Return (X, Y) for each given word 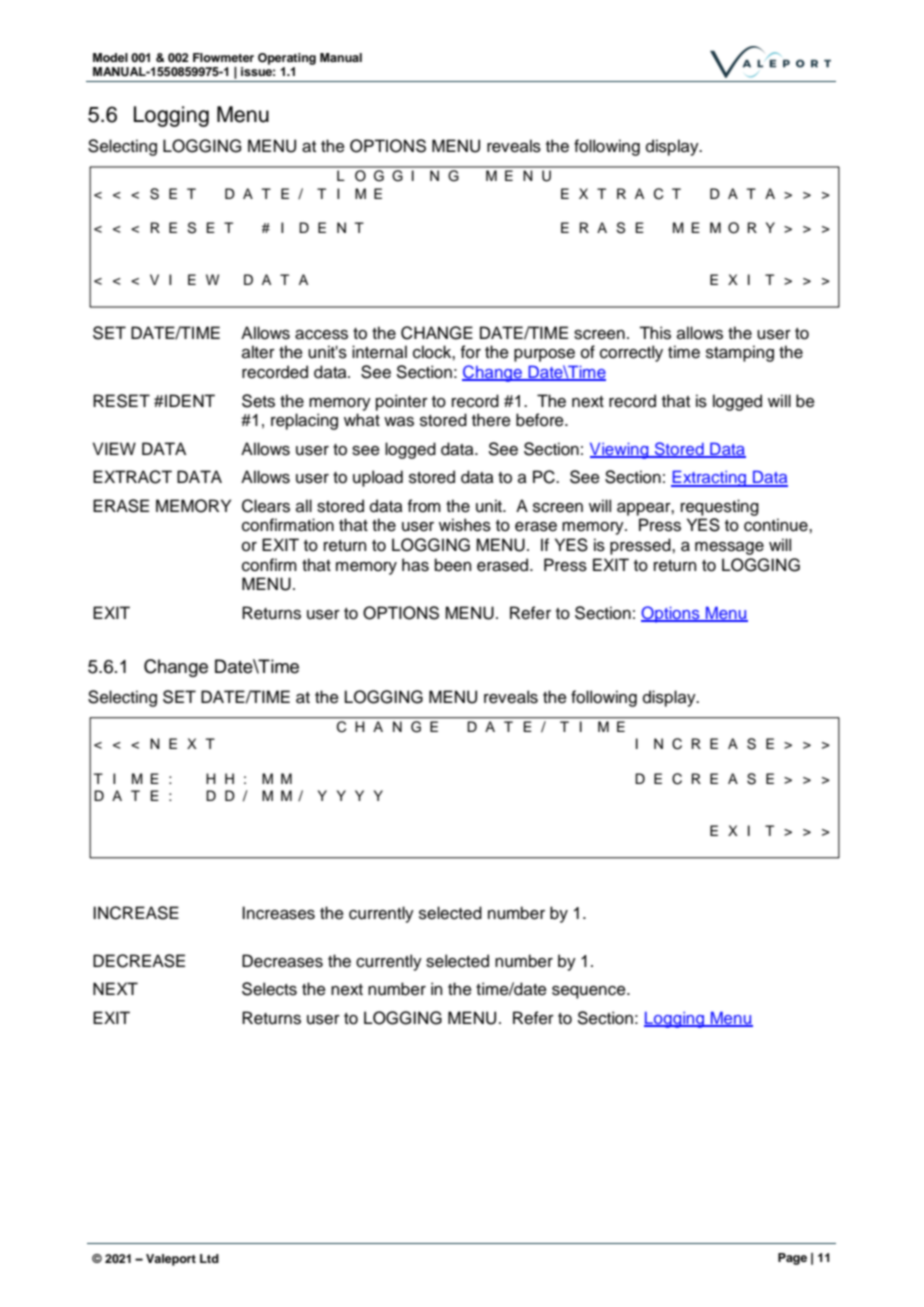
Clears (266, 506)
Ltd (209, 1258)
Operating (287, 59)
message (729, 548)
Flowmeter (223, 57)
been (453, 565)
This (655, 333)
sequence (590, 992)
